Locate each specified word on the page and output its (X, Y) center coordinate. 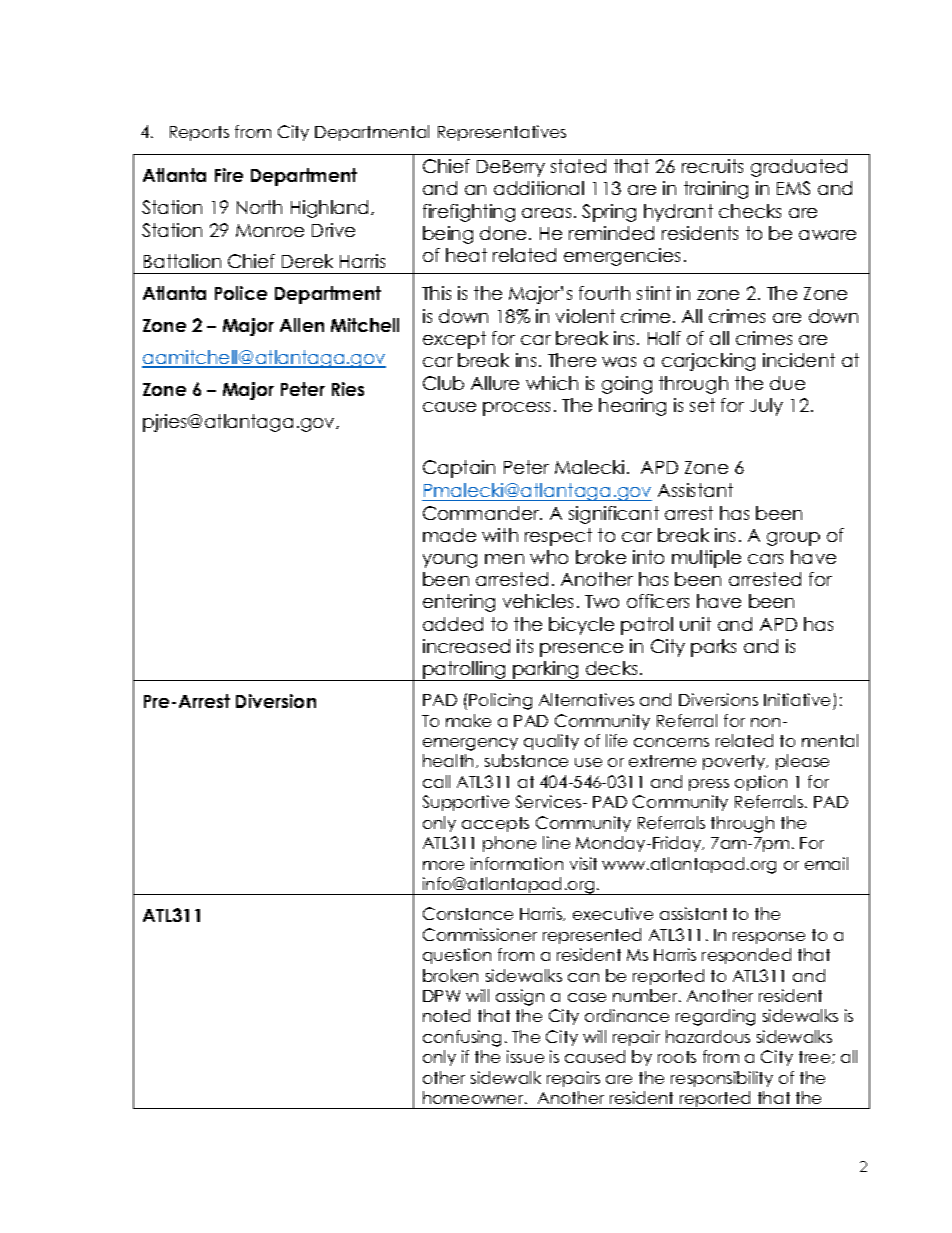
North (259, 207)
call (436, 781)
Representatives (502, 133)
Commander (482, 513)
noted (446, 1015)
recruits (712, 166)
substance (526, 760)
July (766, 407)
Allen (302, 325)
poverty (735, 762)
